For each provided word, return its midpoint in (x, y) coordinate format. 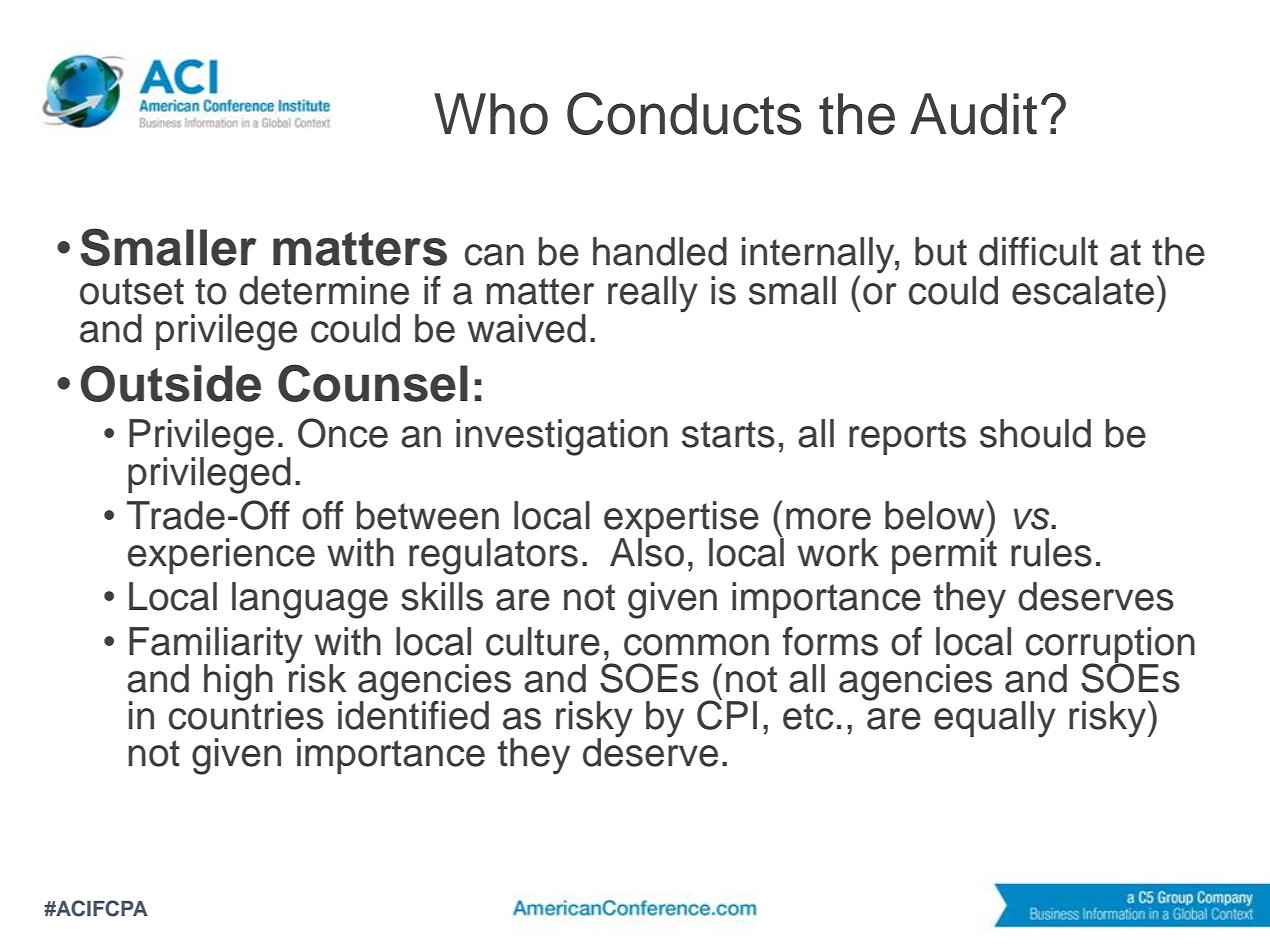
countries (246, 714)
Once (343, 433)
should (1035, 433)
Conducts (684, 113)
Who (491, 114)
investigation (562, 437)
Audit (973, 114)
